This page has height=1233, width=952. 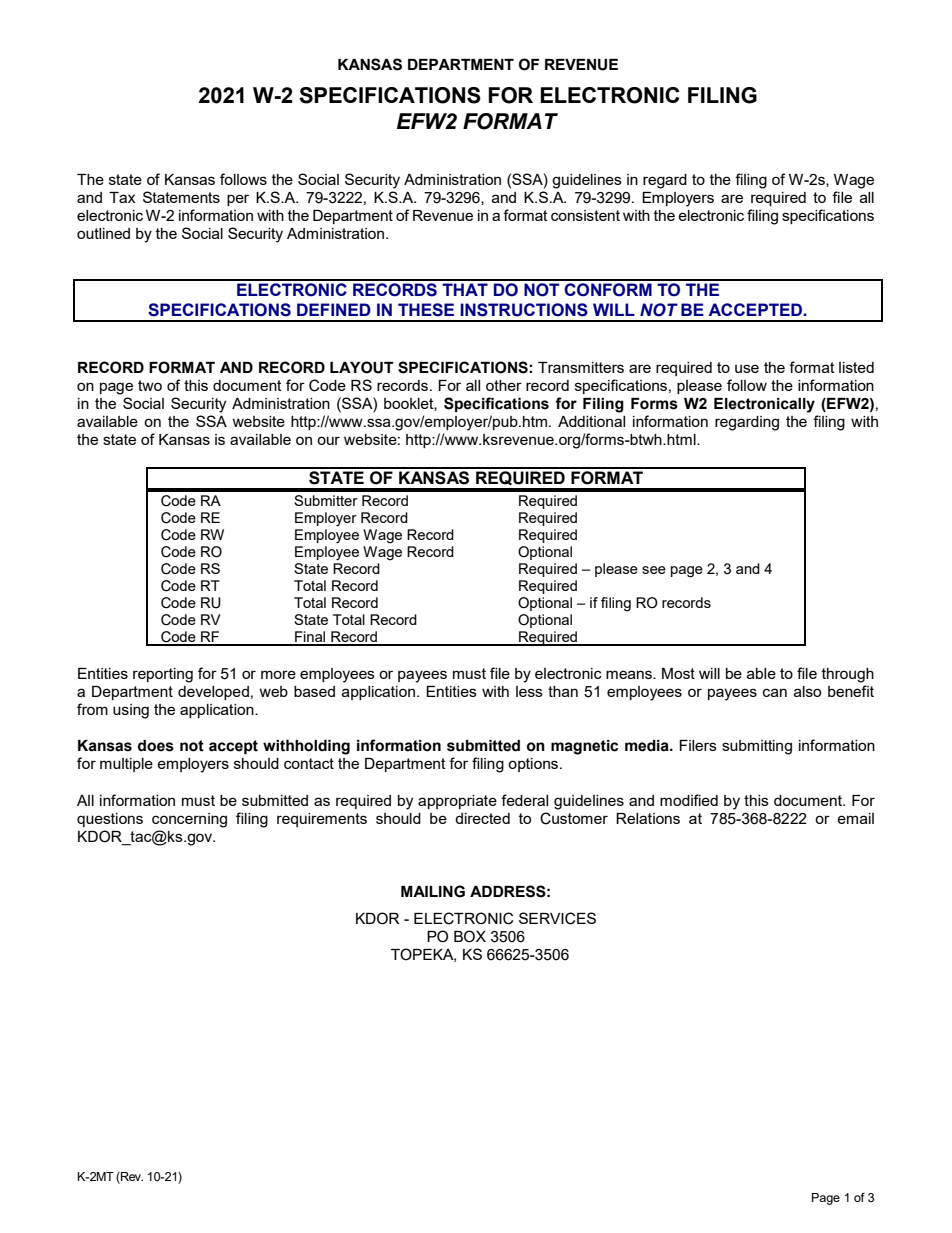 I want to click on consistent, so click(x=585, y=215).
